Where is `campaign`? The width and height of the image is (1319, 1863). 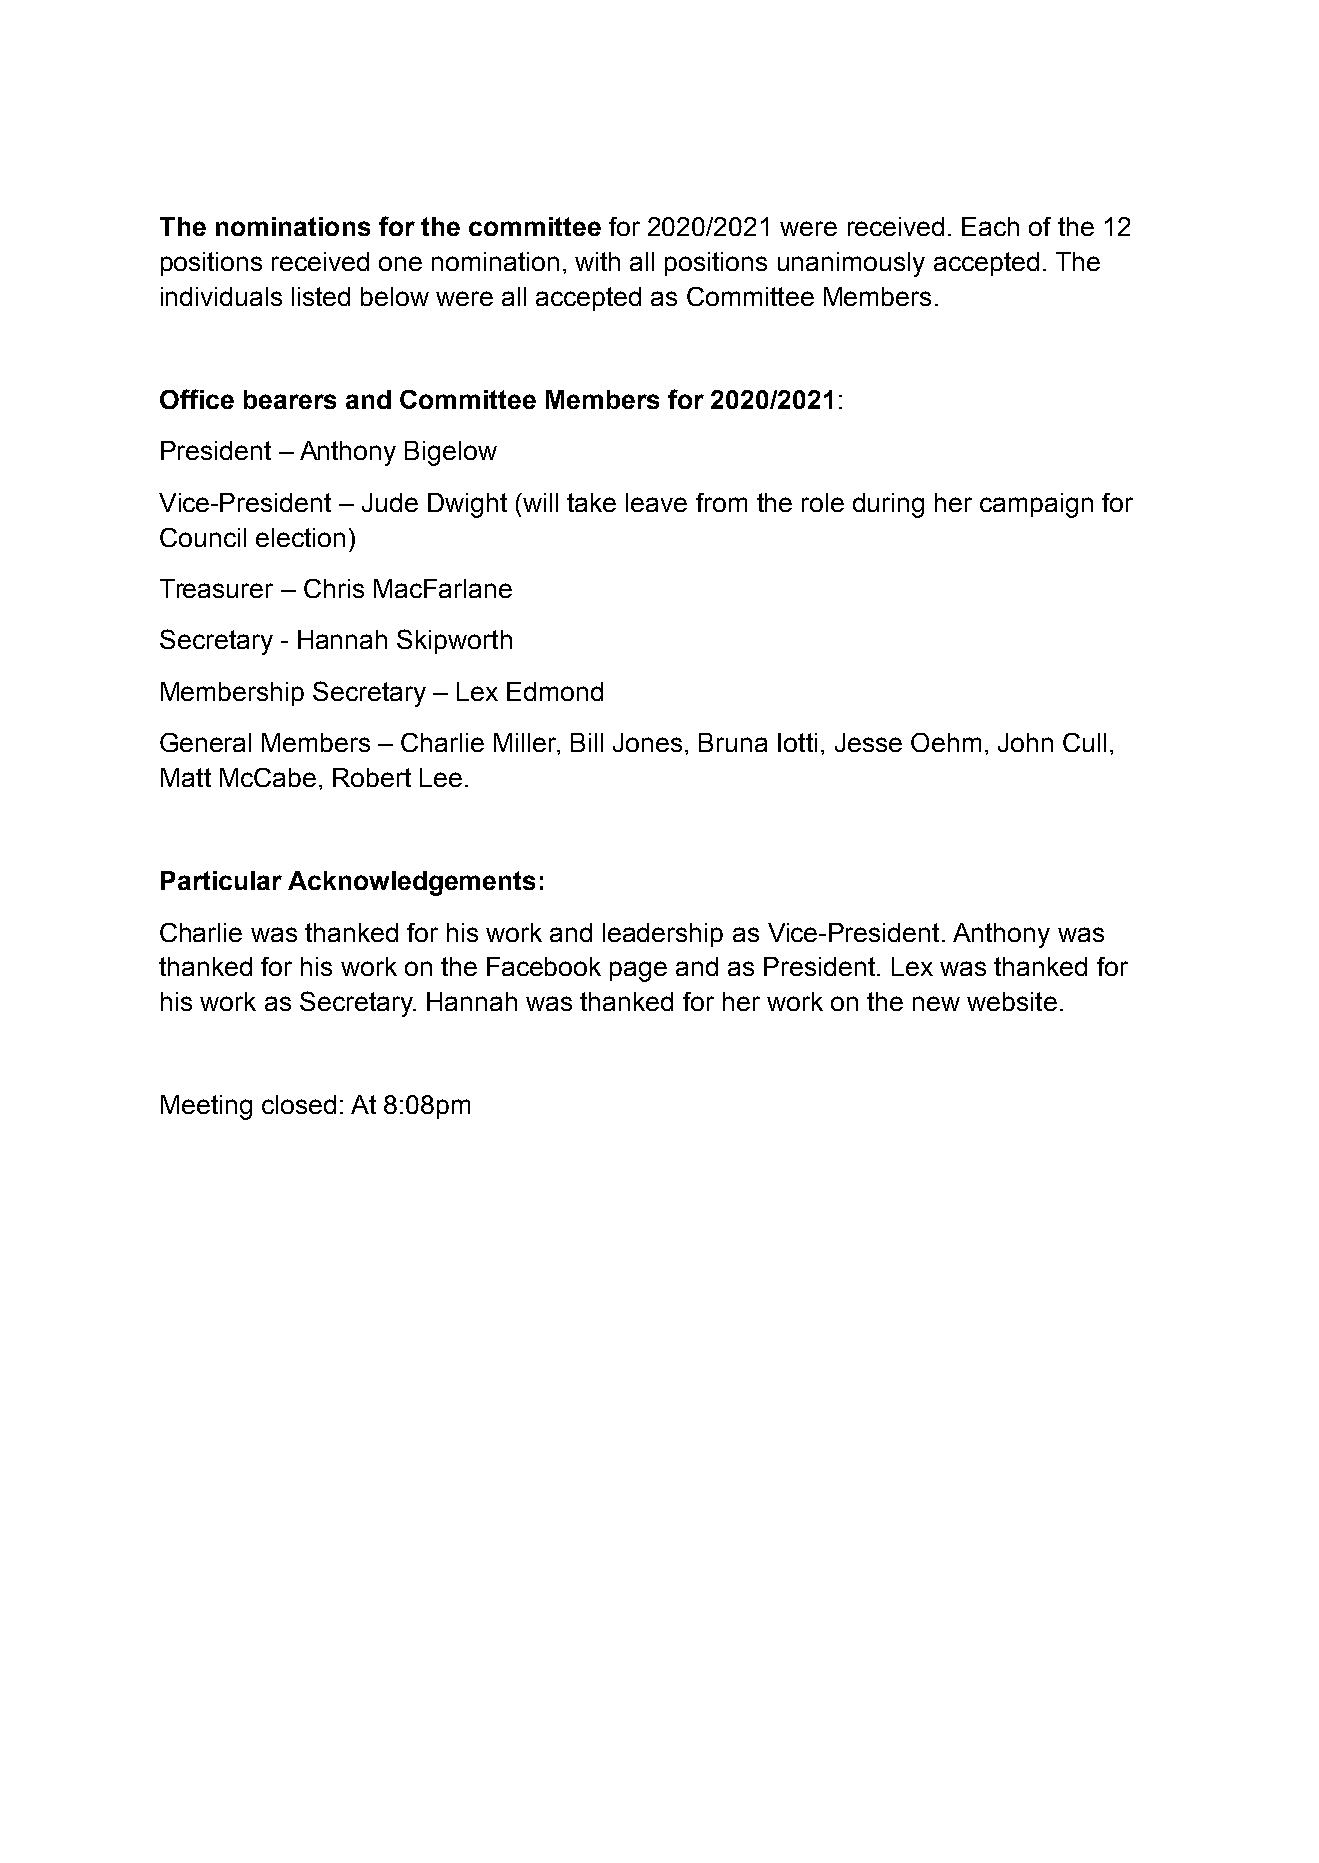
campaign is located at coordinates (1036, 505).
